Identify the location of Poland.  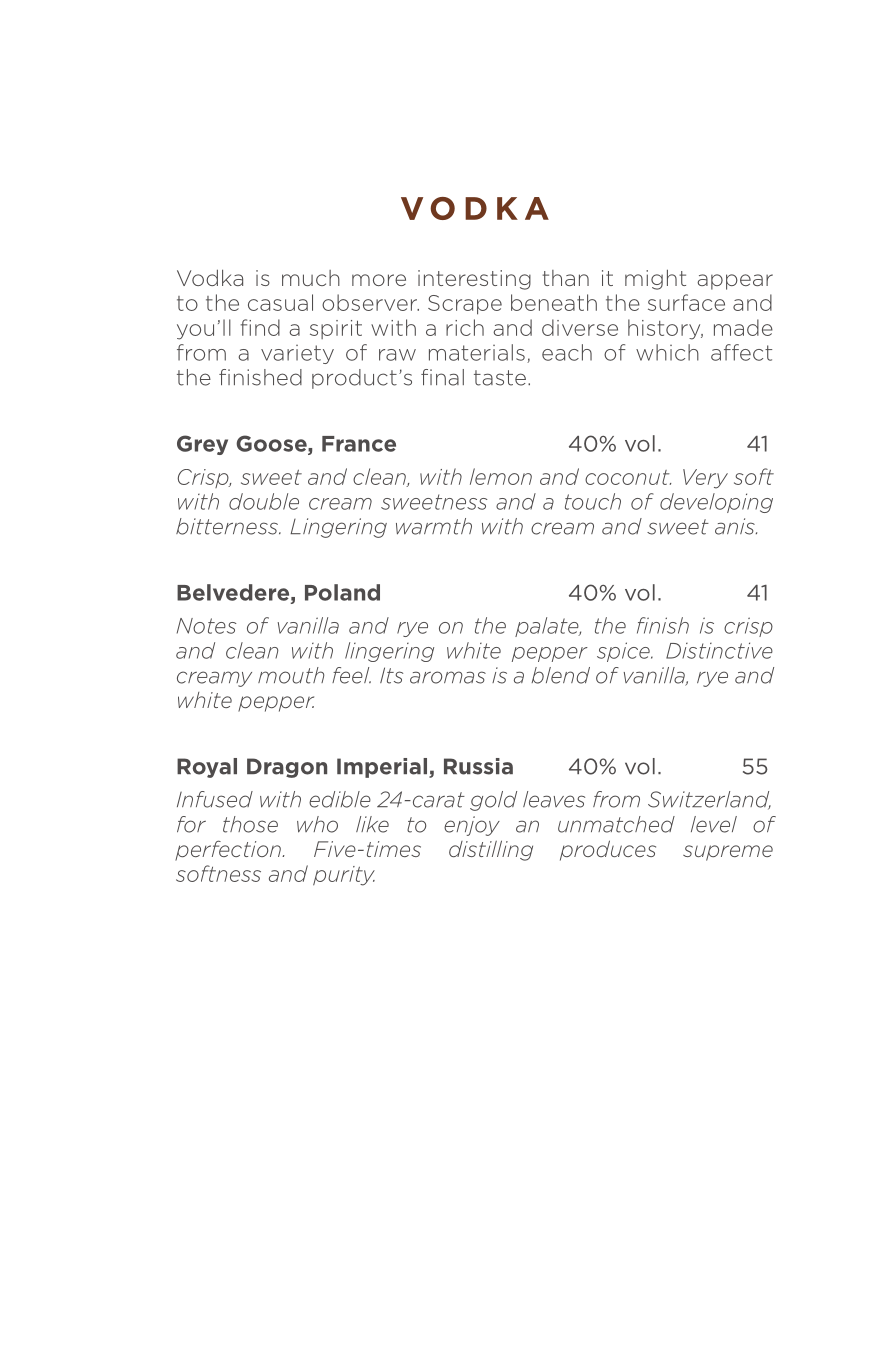
(342, 592).
